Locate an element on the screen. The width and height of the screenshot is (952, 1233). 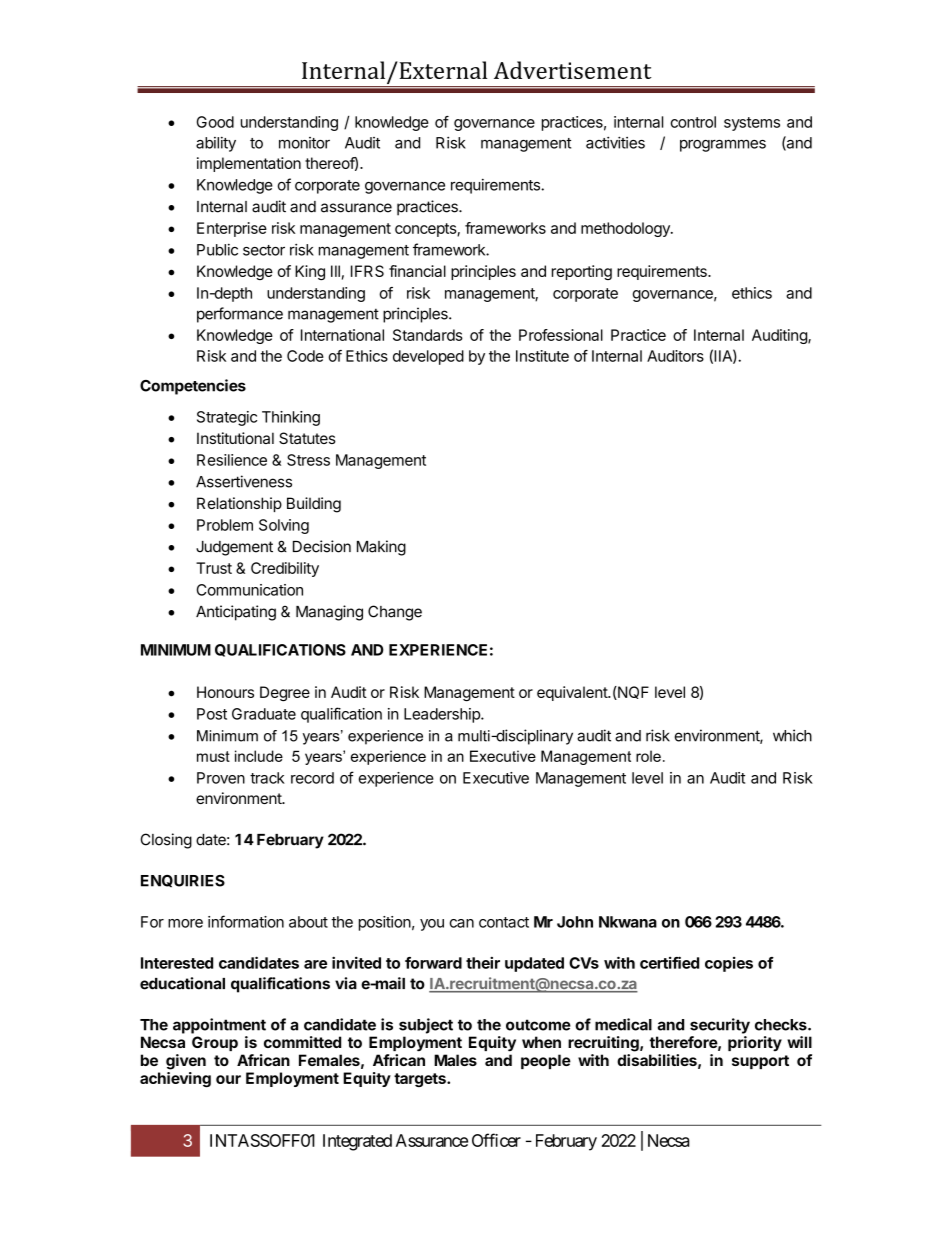
contact is located at coordinates (504, 922).
